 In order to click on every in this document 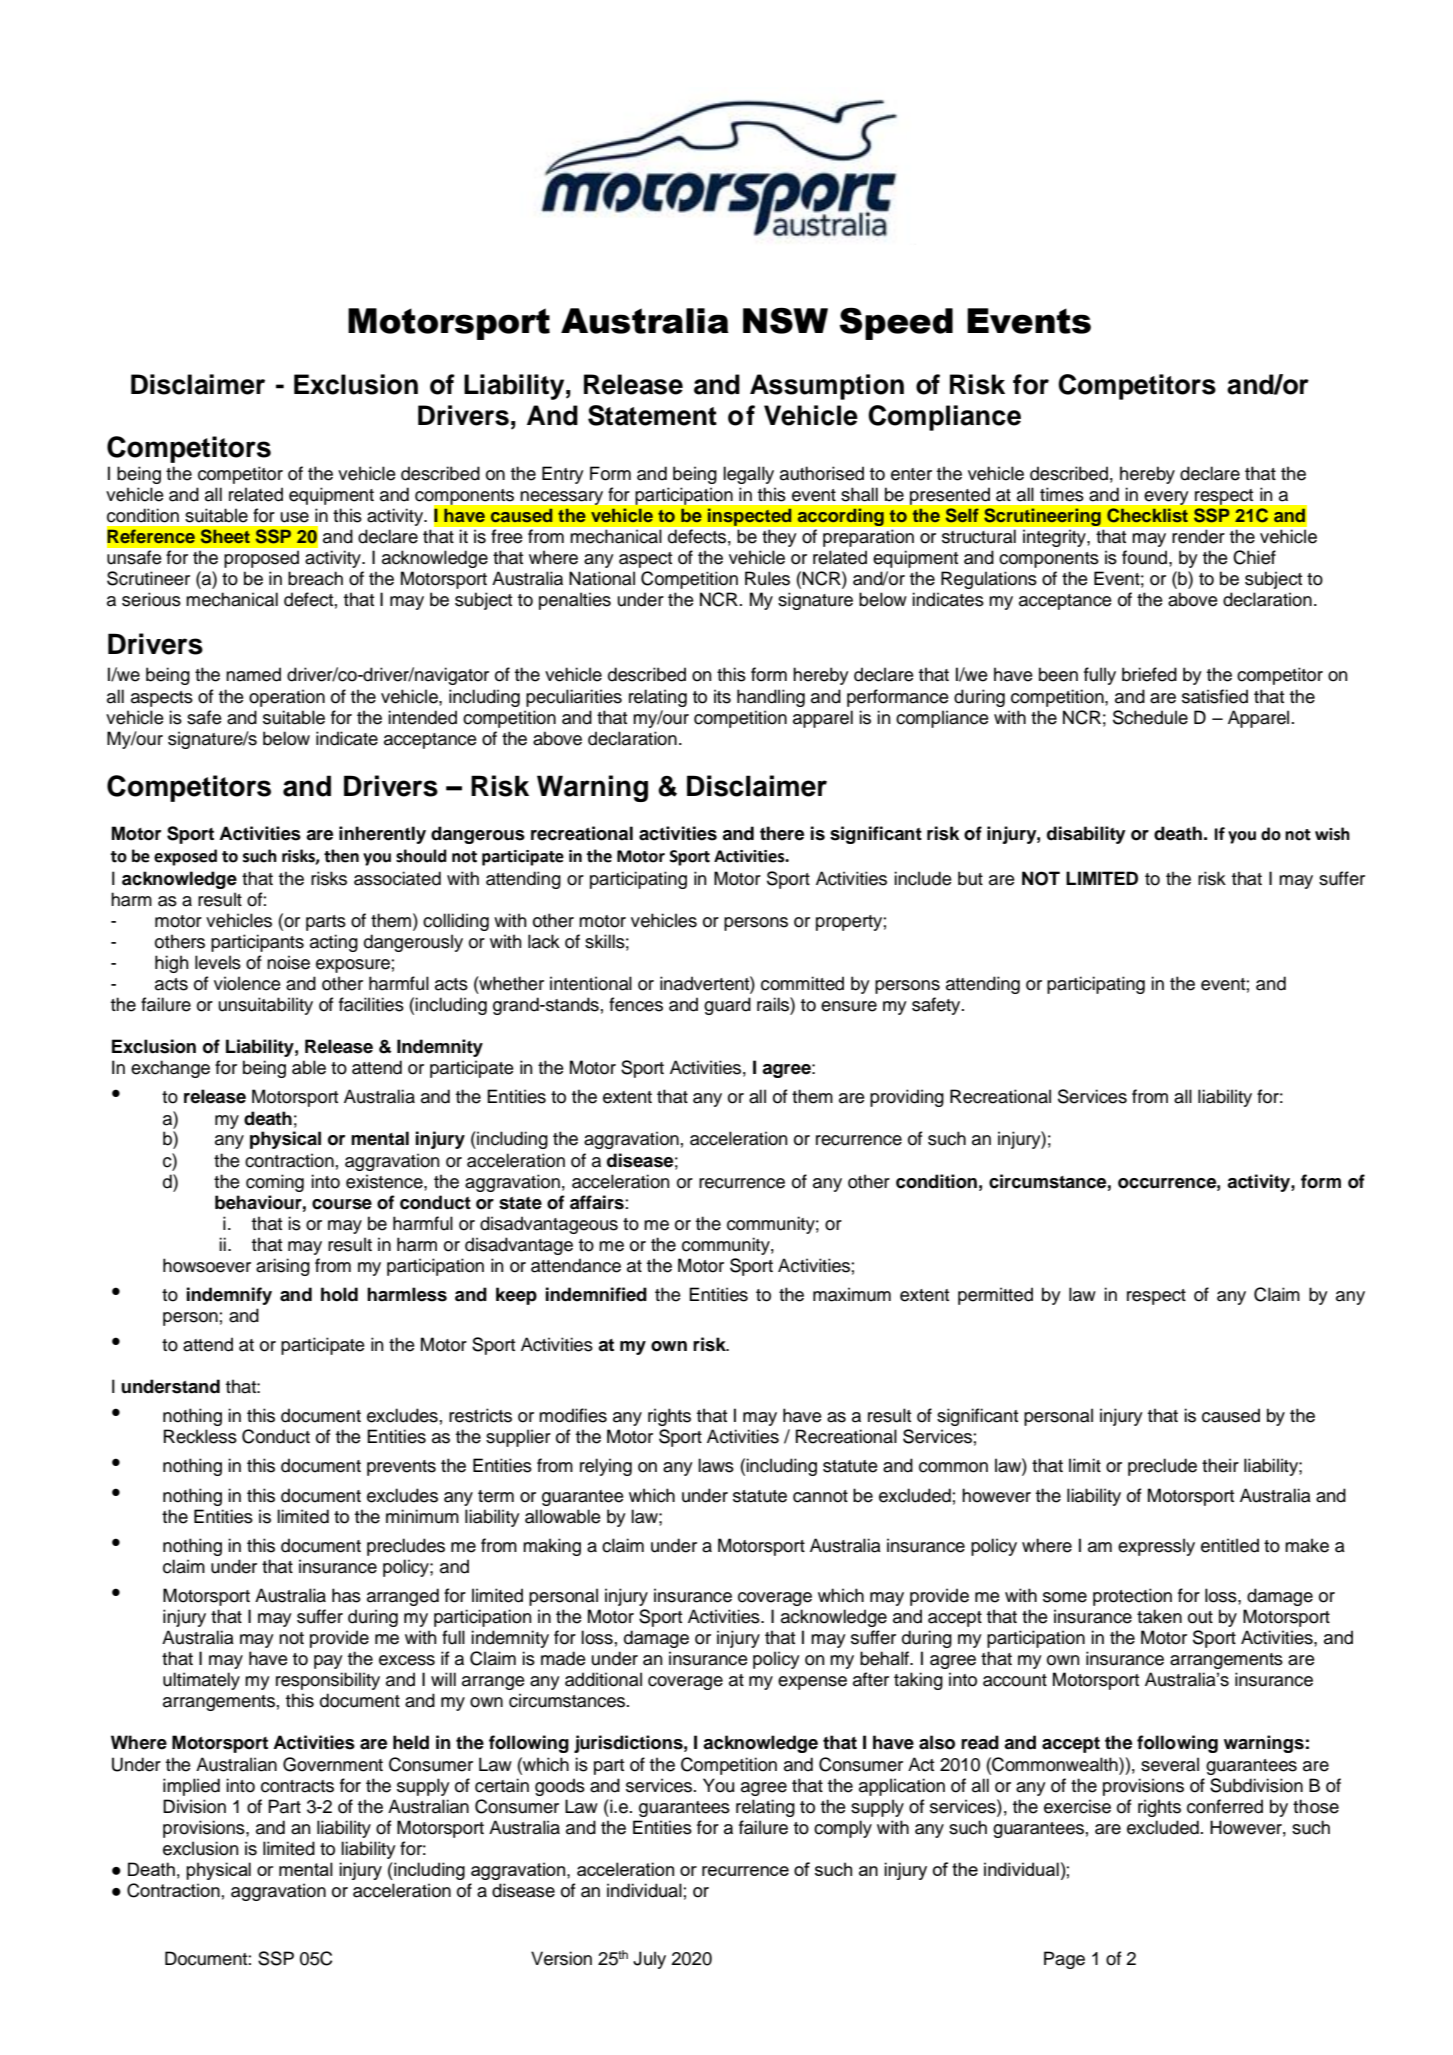, I will do `click(1166, 498)`.
